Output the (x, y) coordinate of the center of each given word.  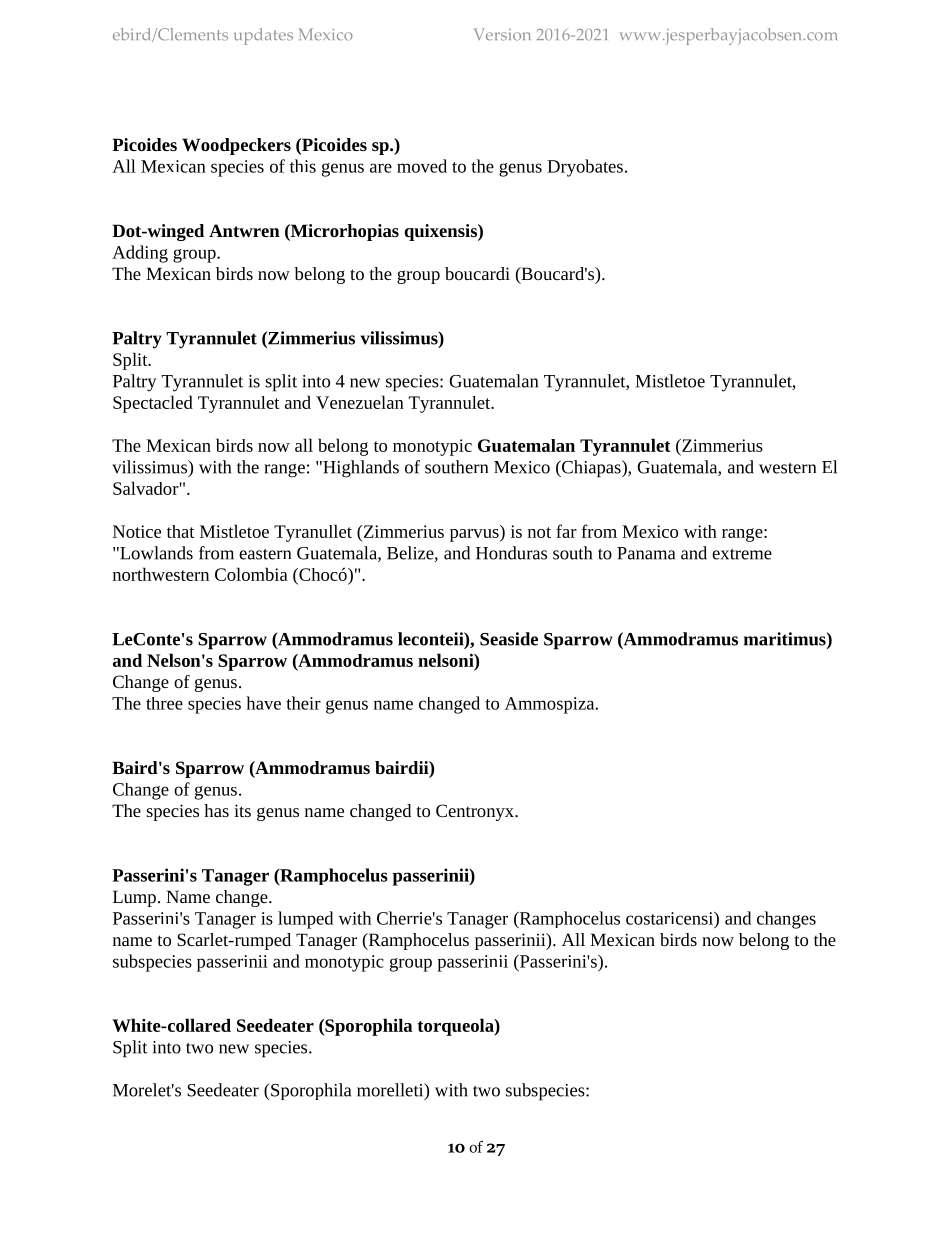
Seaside (509, 639)
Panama (646, 553)
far (566, 531)
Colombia (251, 574)
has (216, 810)
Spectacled (153, 404)
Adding (140, 254)
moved (422, 166)
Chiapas (591, 469)
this (303, 166)
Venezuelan (360, 402)
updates (263, 36)
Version (502, 34)
